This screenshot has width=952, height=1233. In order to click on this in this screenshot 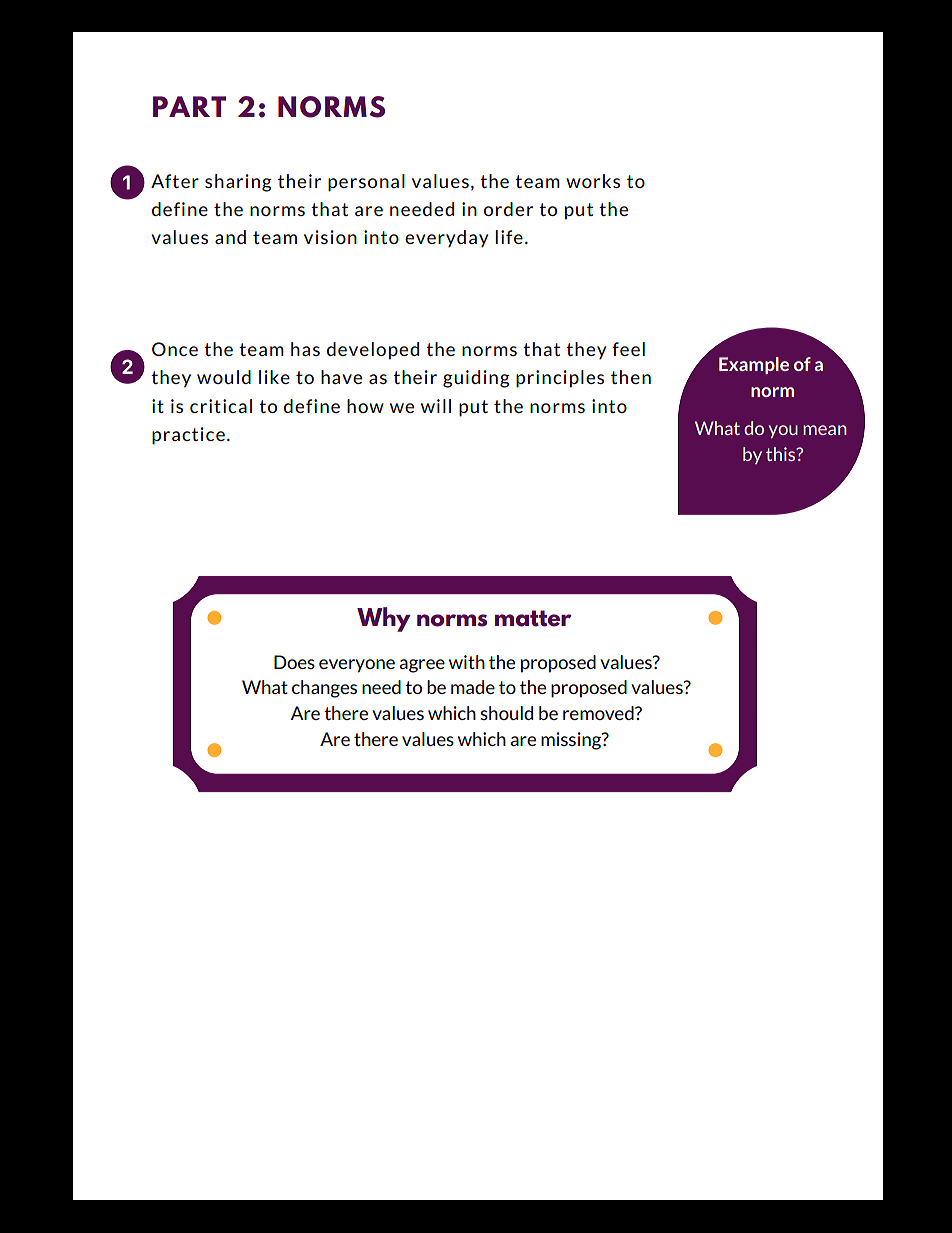, I will do `click(782, 454)`.
